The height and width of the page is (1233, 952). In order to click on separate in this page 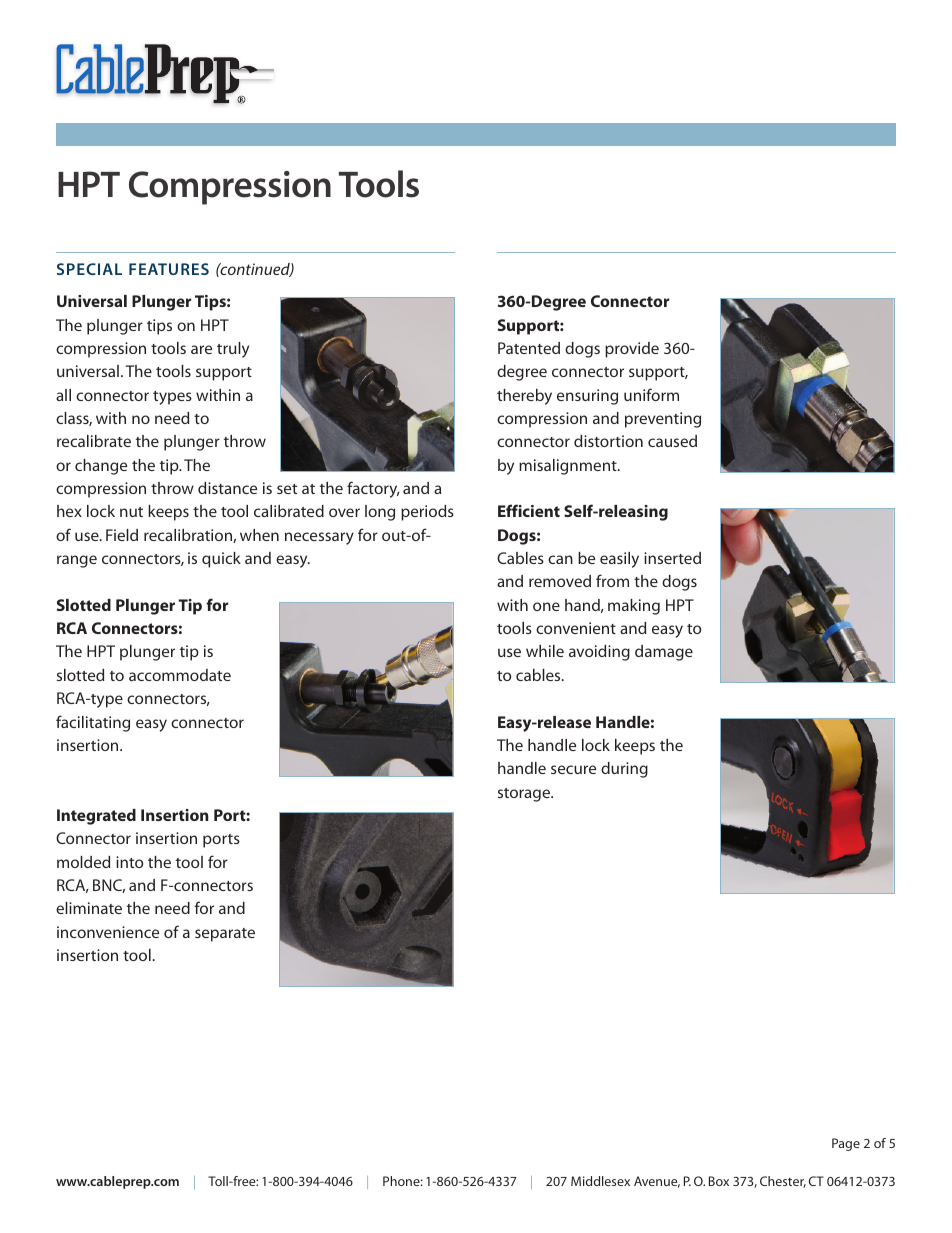, I will do `click(225, 935)`.
